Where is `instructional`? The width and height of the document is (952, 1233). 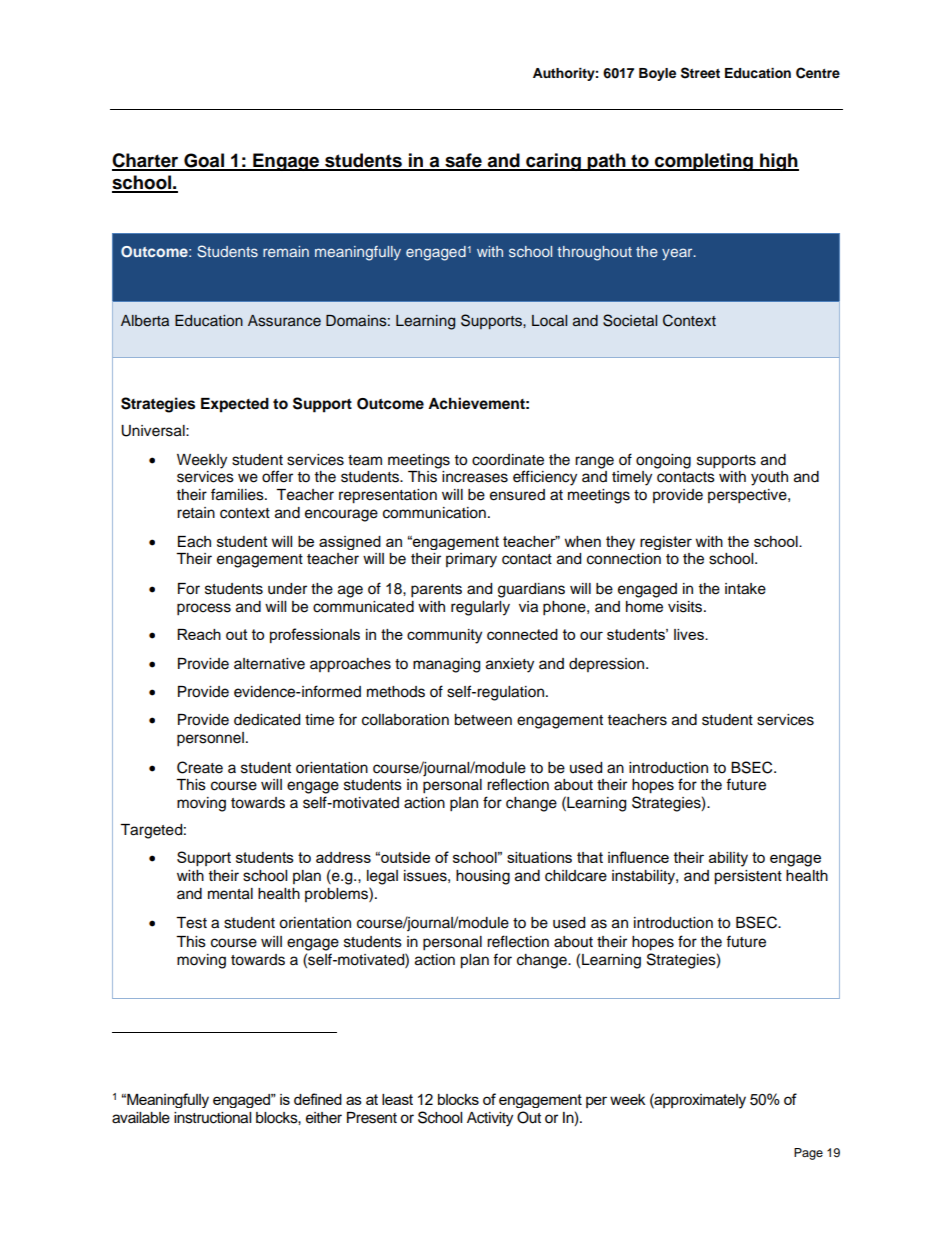 instructional is located at coordinates (212, 1118).
